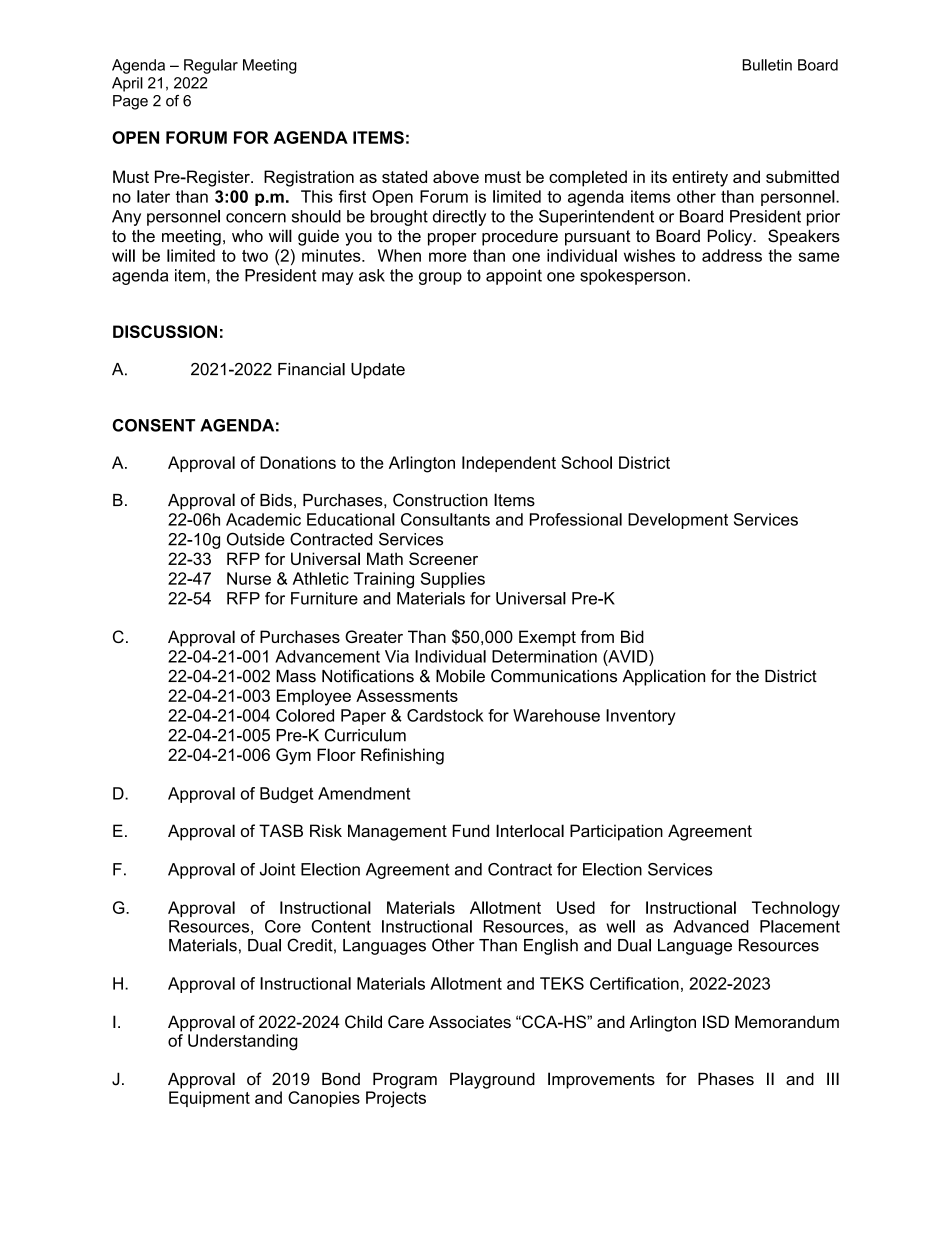  Describe the element at coordinates (296, 676) in the image. I see `Mass` at that location.
